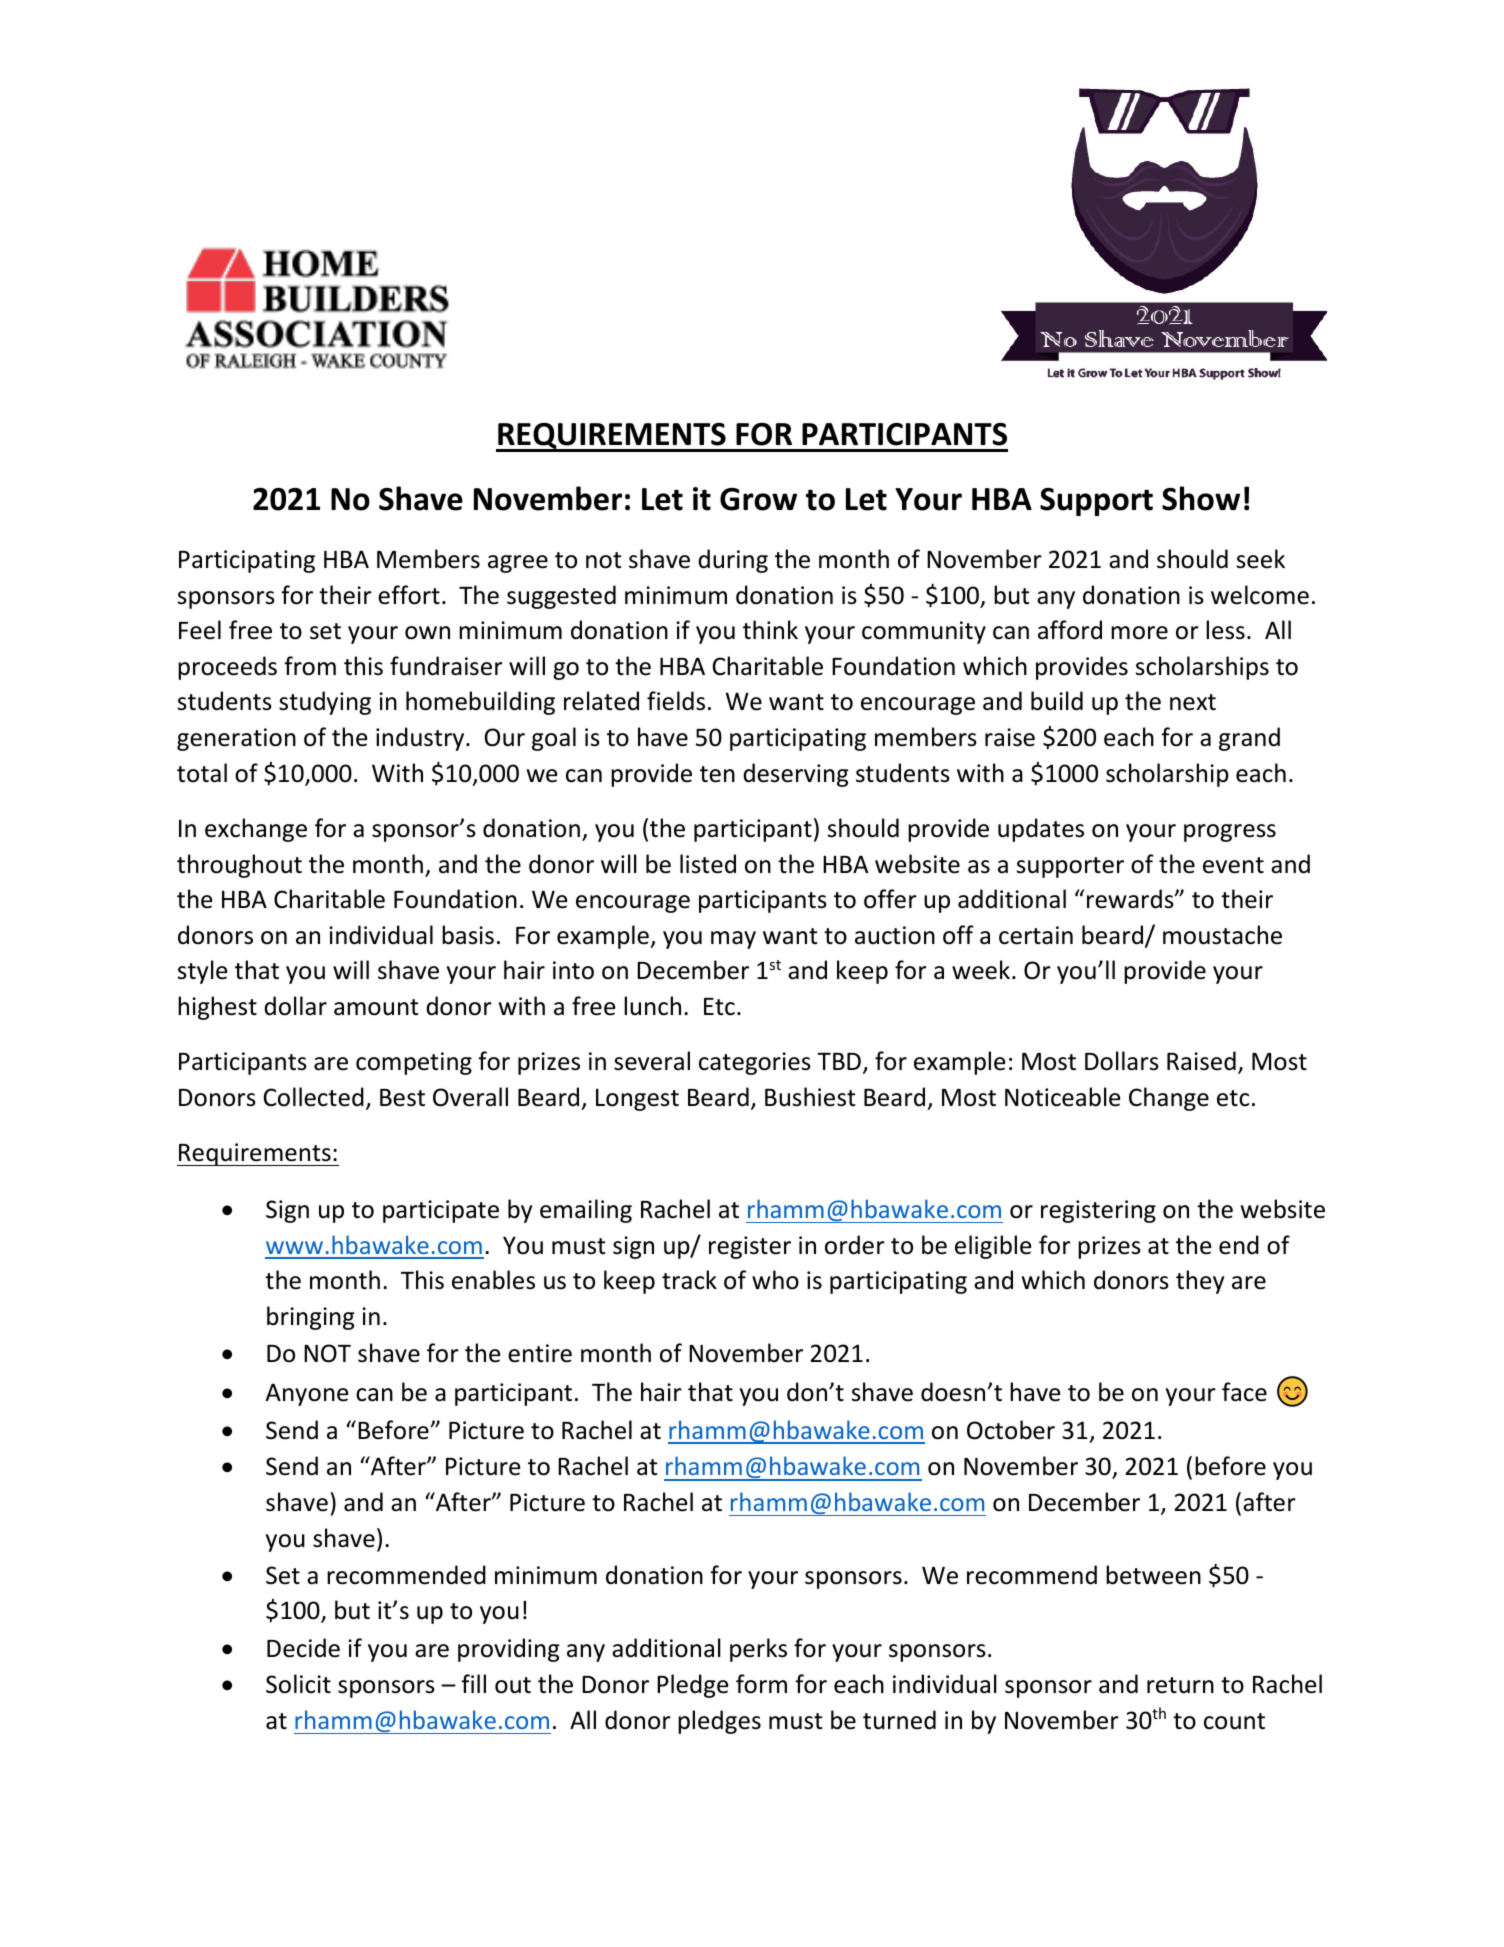 This screenshot has width=1504, height=1947. Describe the element at coordinates (239, 866) in the screenshot. I see `throughout` at that location.
